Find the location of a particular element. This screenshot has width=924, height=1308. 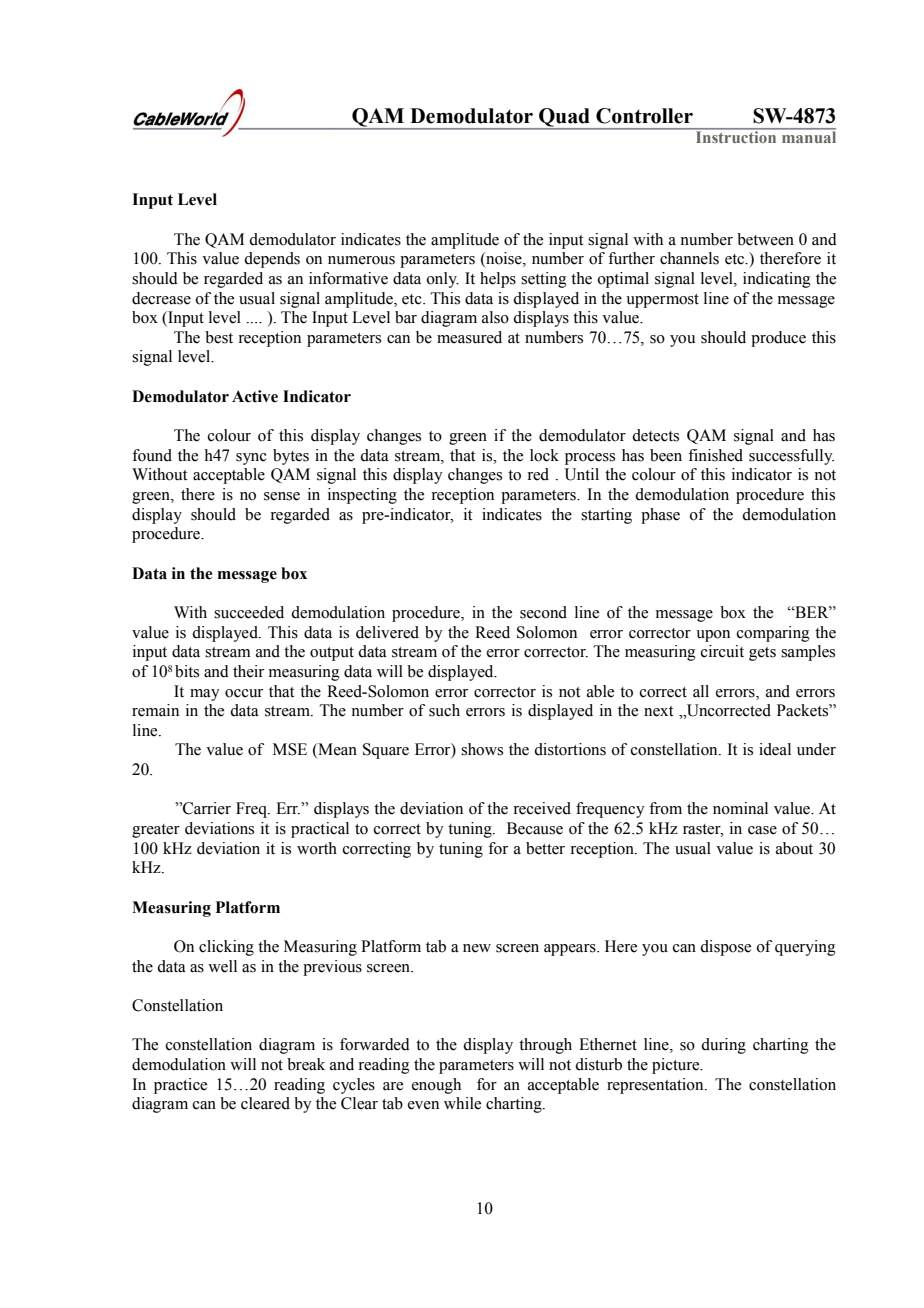

practice is located at coordinates (180, 1086).
